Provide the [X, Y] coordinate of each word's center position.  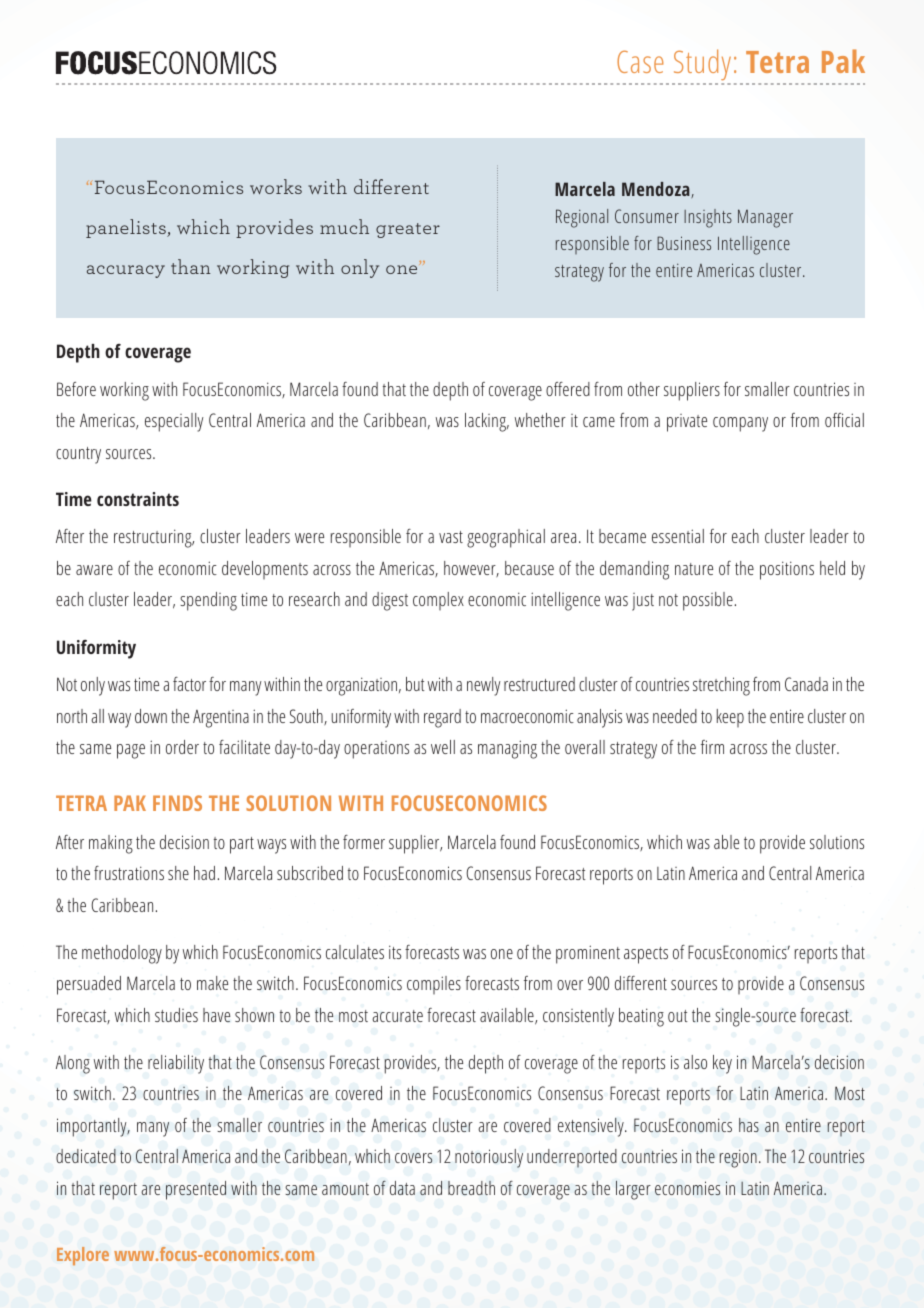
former [364, 842]
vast [451, 537]
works [276, 186]
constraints [138, 499]
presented [196, 1190]
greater [408, 230]
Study [701, 66]
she [178, 873]
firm [712, 747]
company [740, 424]
